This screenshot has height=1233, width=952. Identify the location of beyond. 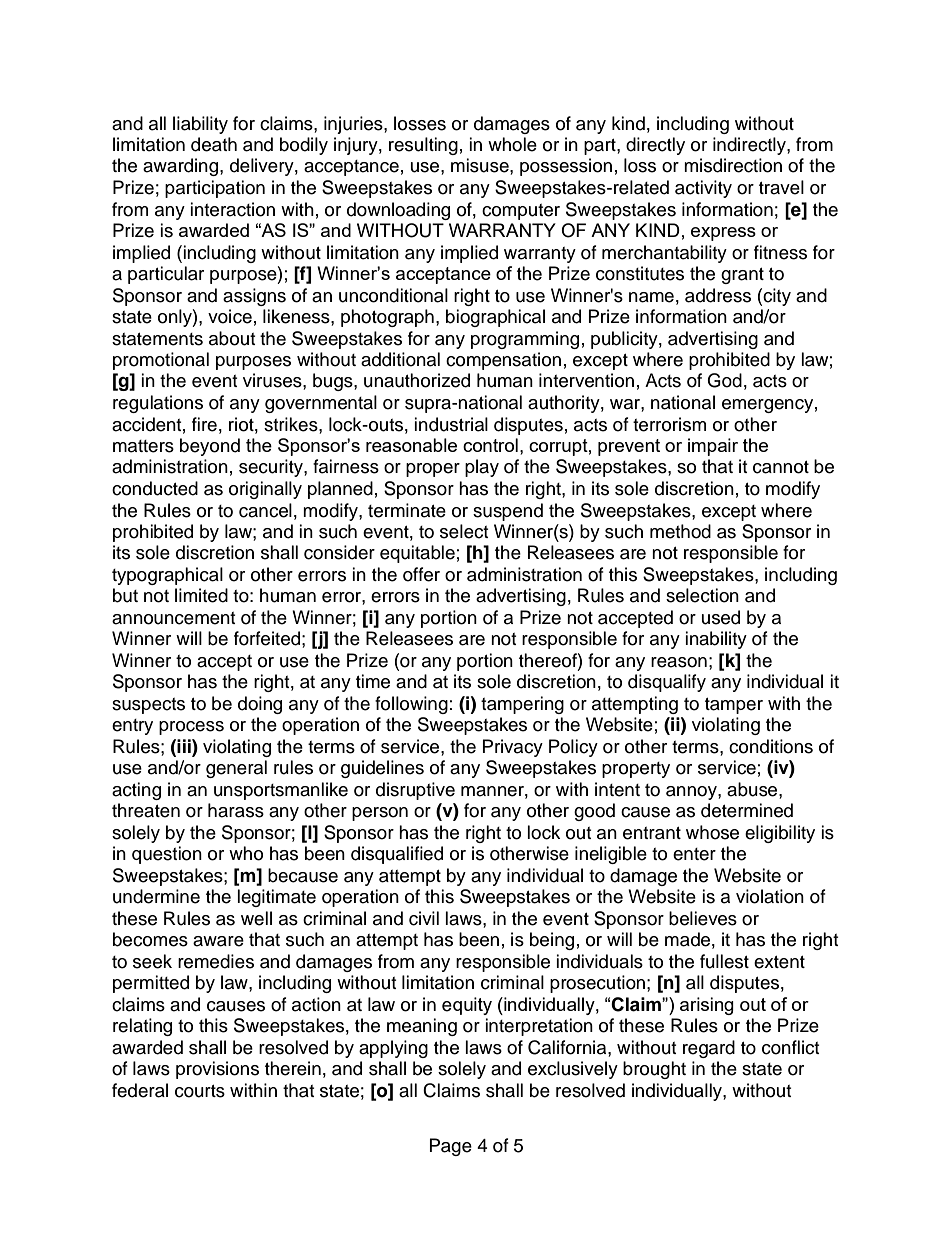
(210, 447).
